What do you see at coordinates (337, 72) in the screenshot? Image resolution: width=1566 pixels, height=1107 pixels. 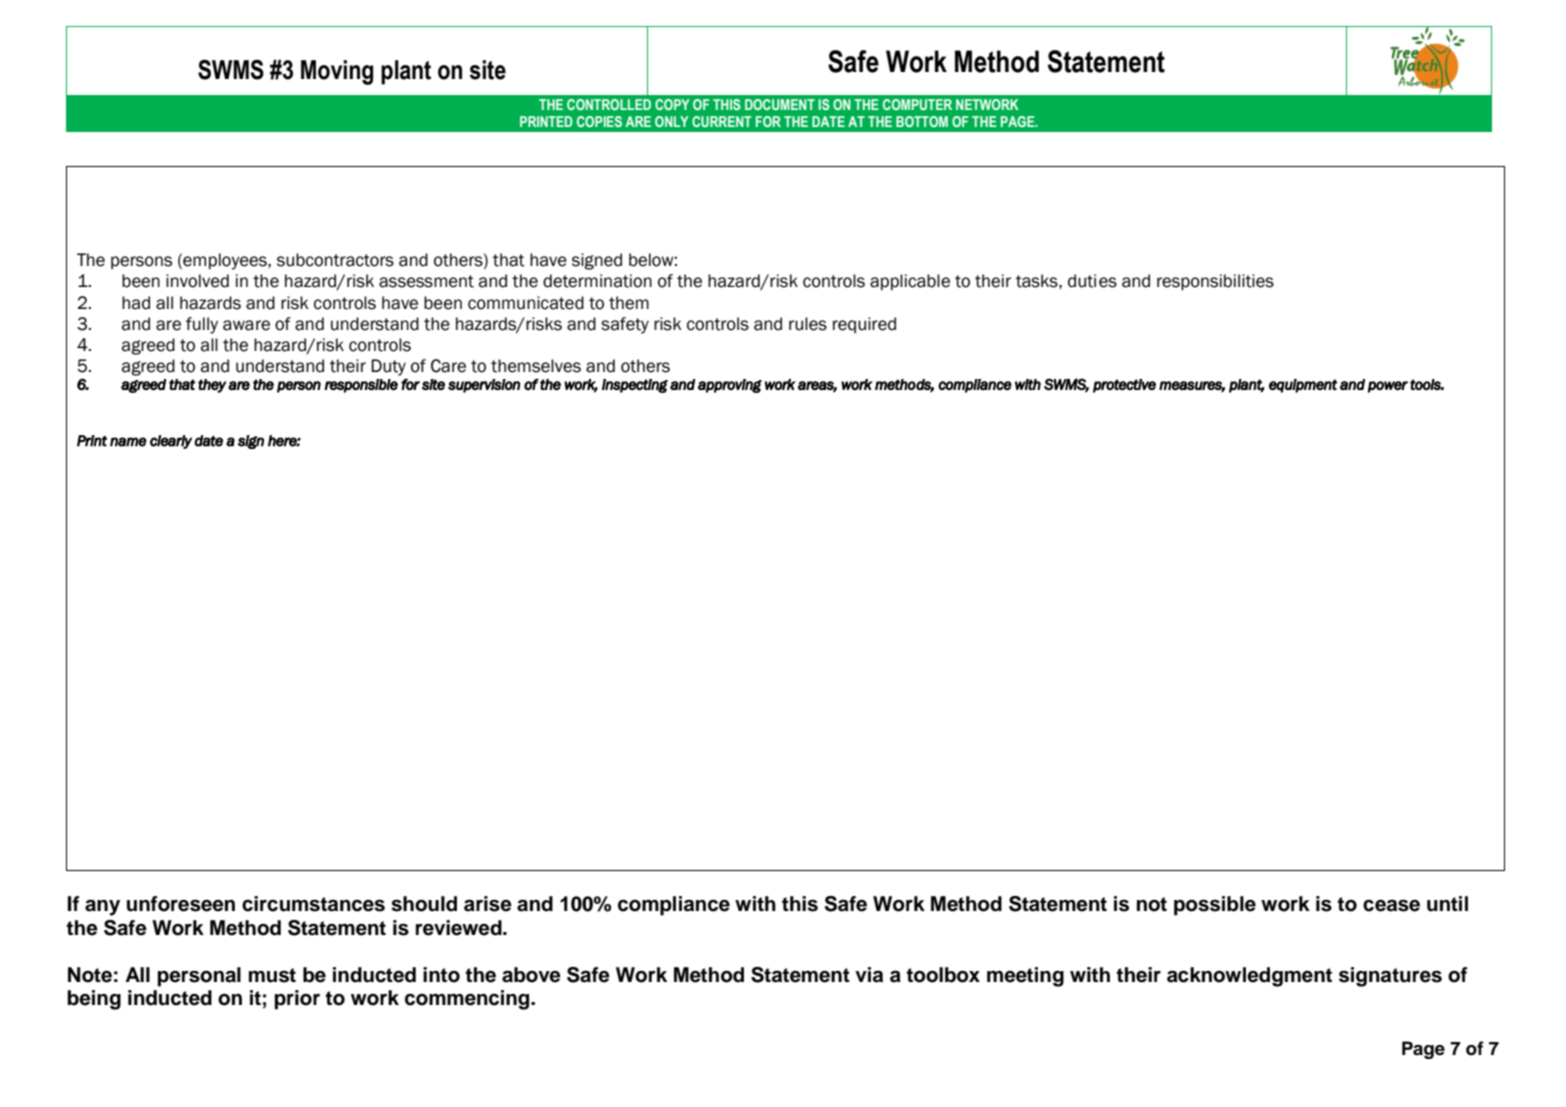 I see `Moving` at bounding box center [337, 72].
